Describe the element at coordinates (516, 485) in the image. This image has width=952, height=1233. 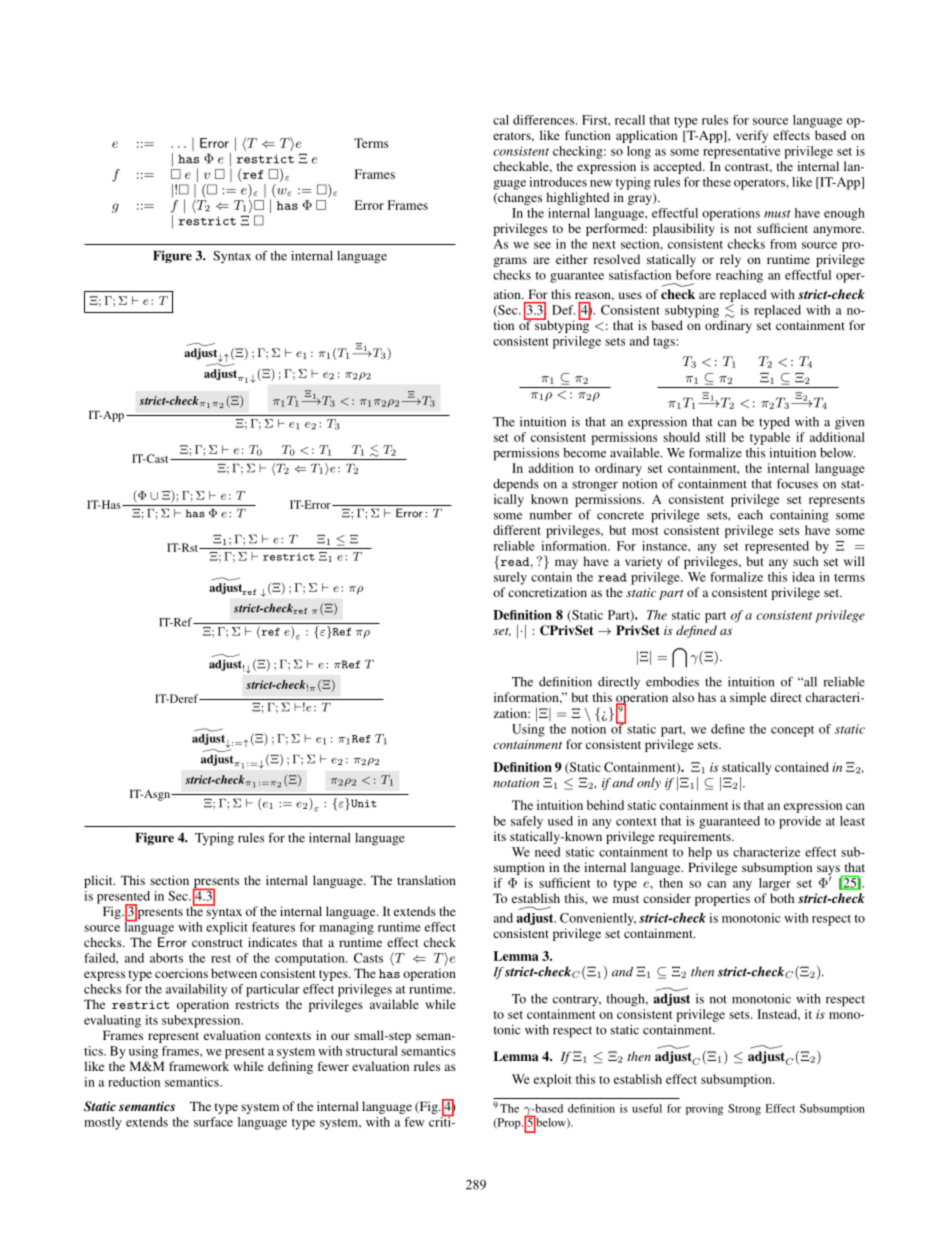
I see `depends` at that location.
